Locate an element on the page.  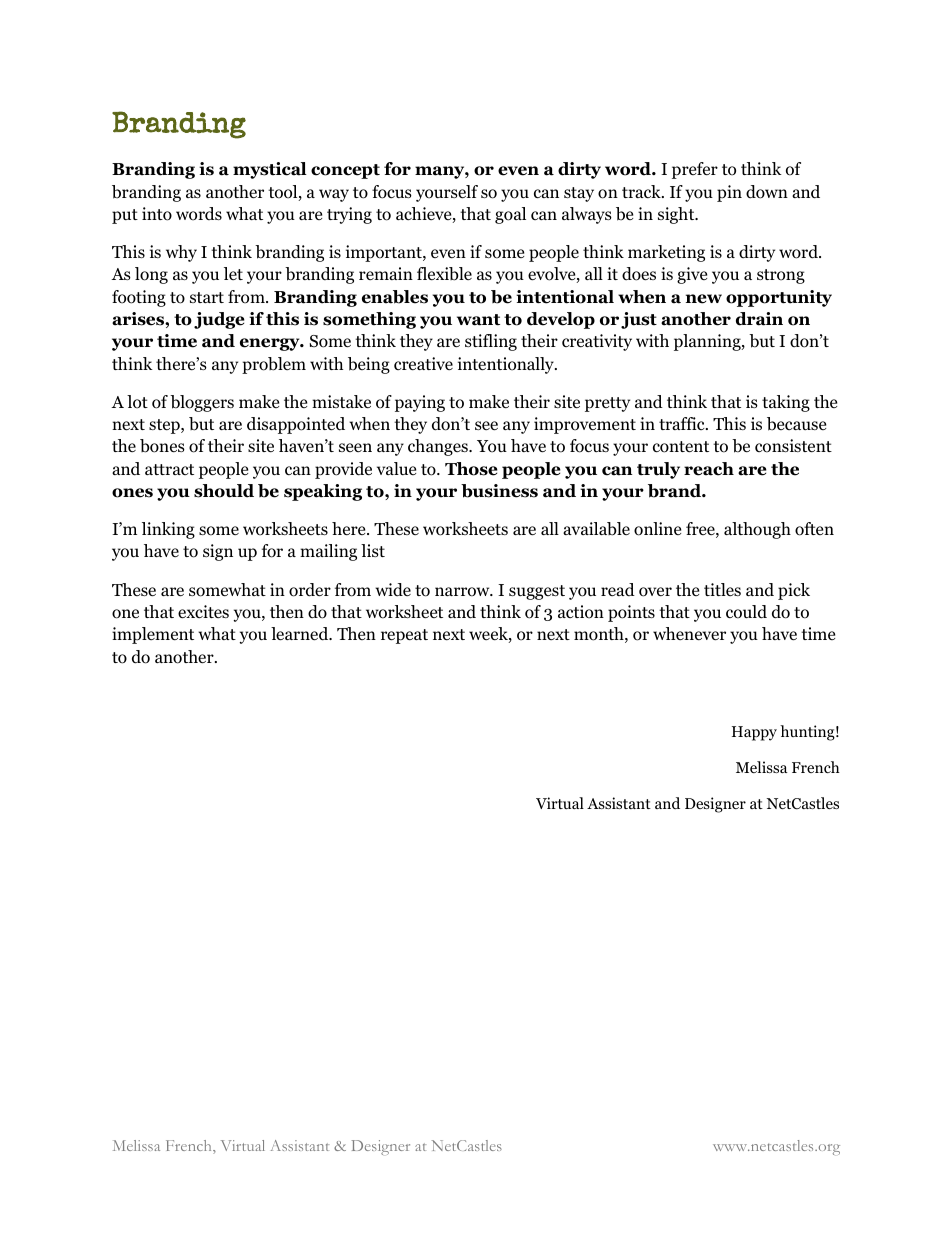
implement is located at coordinates (153, 635).
